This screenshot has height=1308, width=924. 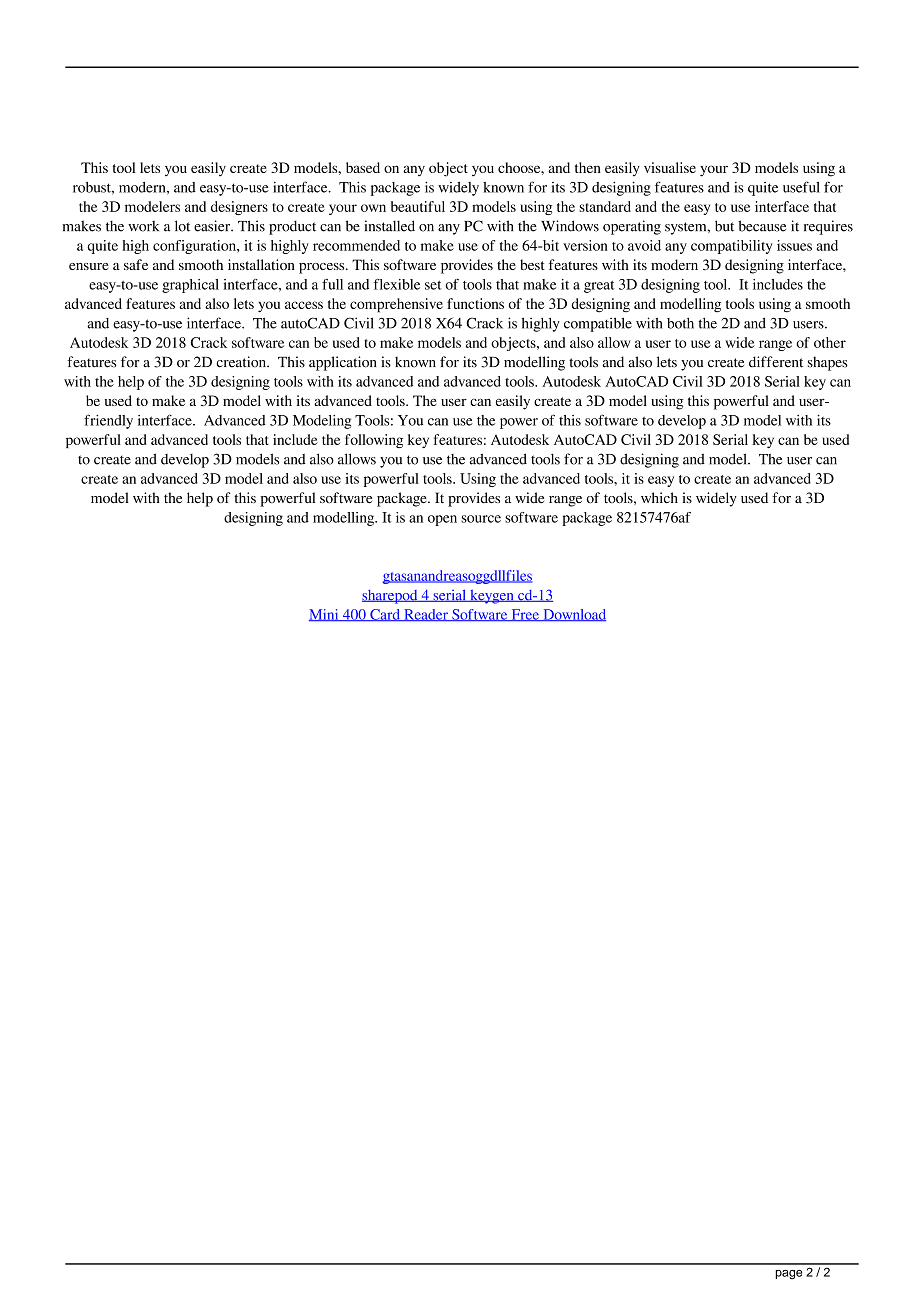 What do you see at coordinates (182, 226) in the screenshot?
I see `lot` at bounding box center [182, 226].
